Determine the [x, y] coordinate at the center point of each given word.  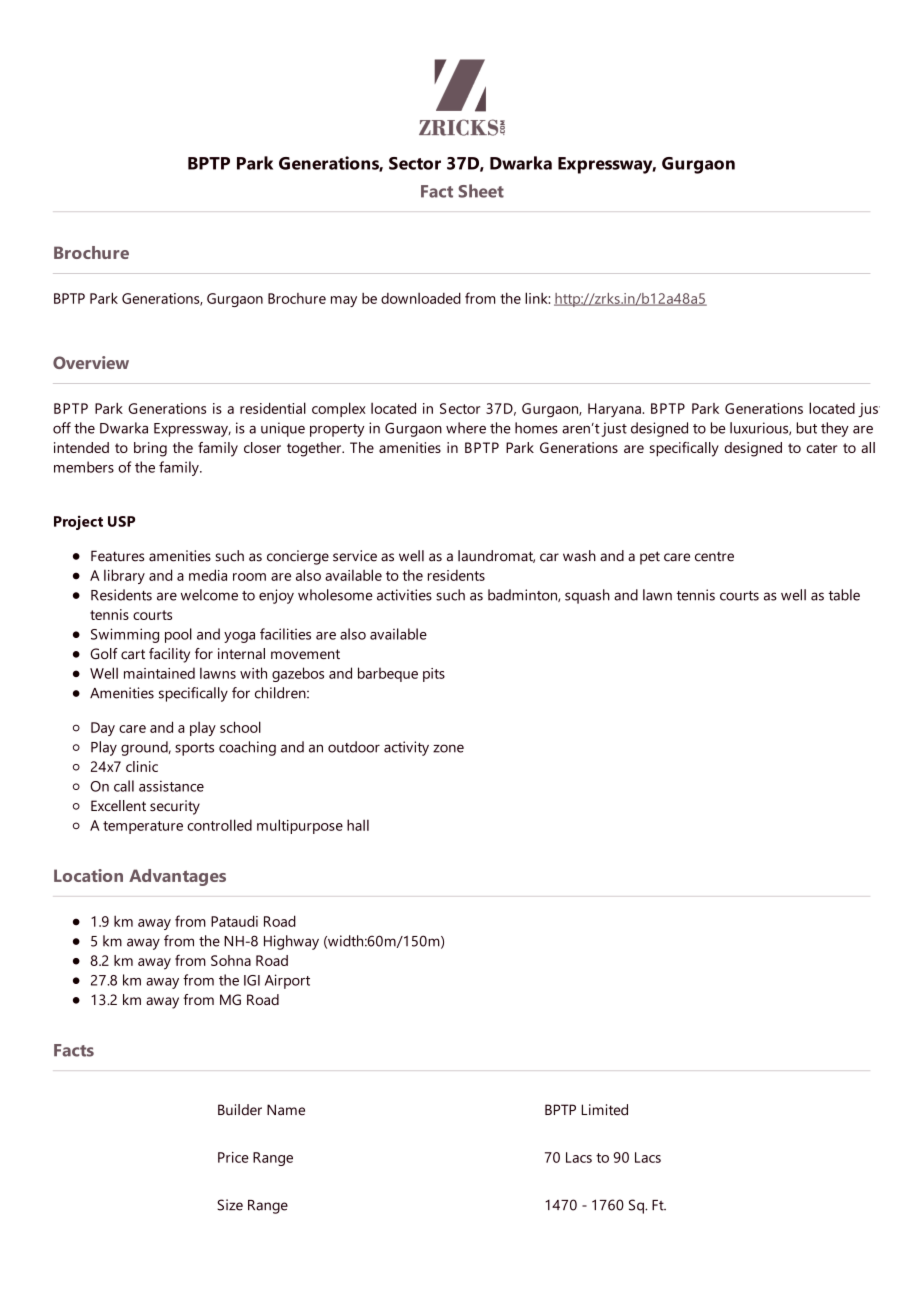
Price [233, 1157]
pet [650, 558]
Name [286, 1110]
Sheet [481, 191]
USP [121, 521]
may [344, 301]
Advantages [177, 877]
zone [448, 748]
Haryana [615, 410]
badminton [523, 595]
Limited [605, 1110]
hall [358, 825]
